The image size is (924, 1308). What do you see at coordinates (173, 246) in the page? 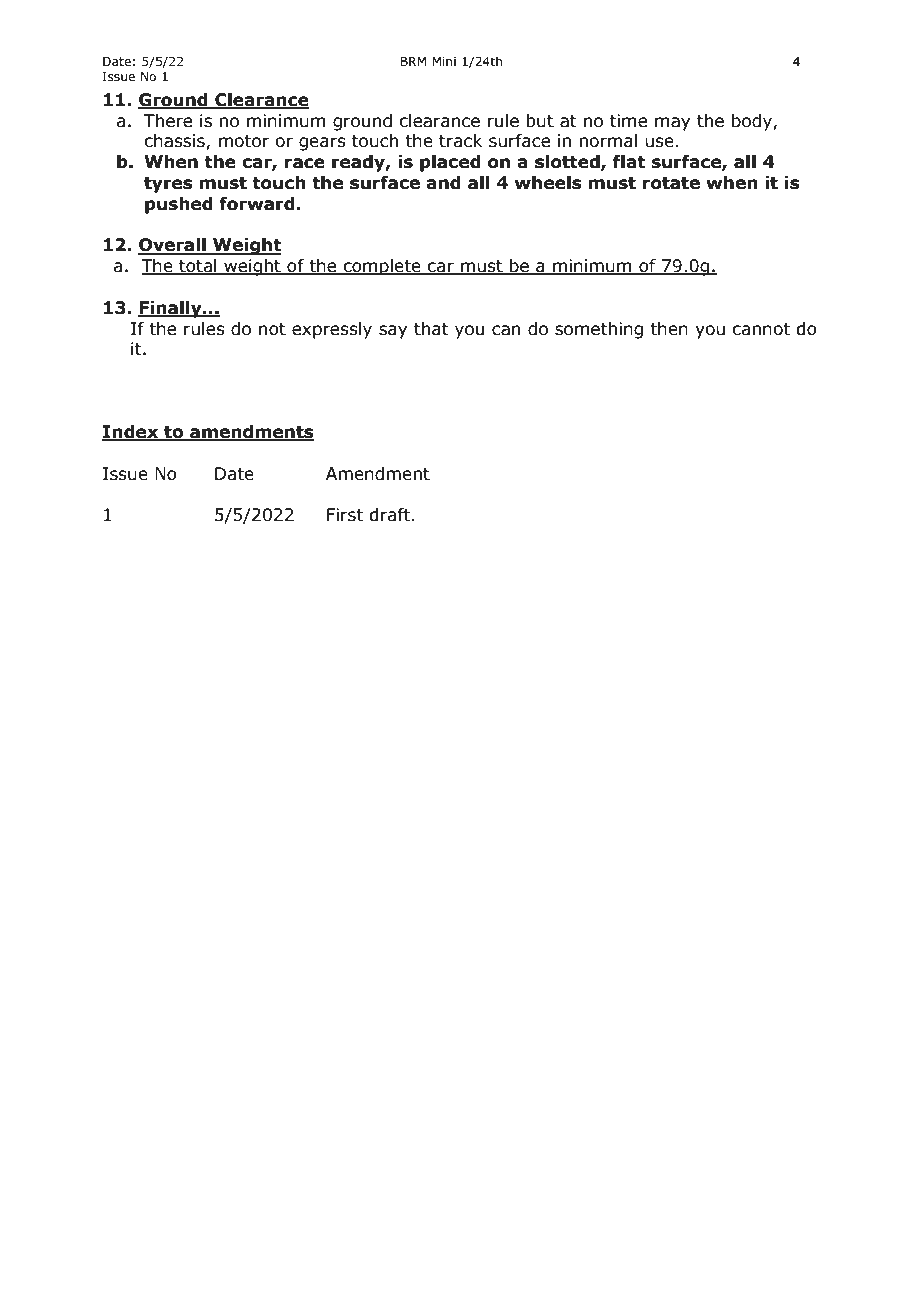
I see `Overall` at bounding box center [173, 246].
